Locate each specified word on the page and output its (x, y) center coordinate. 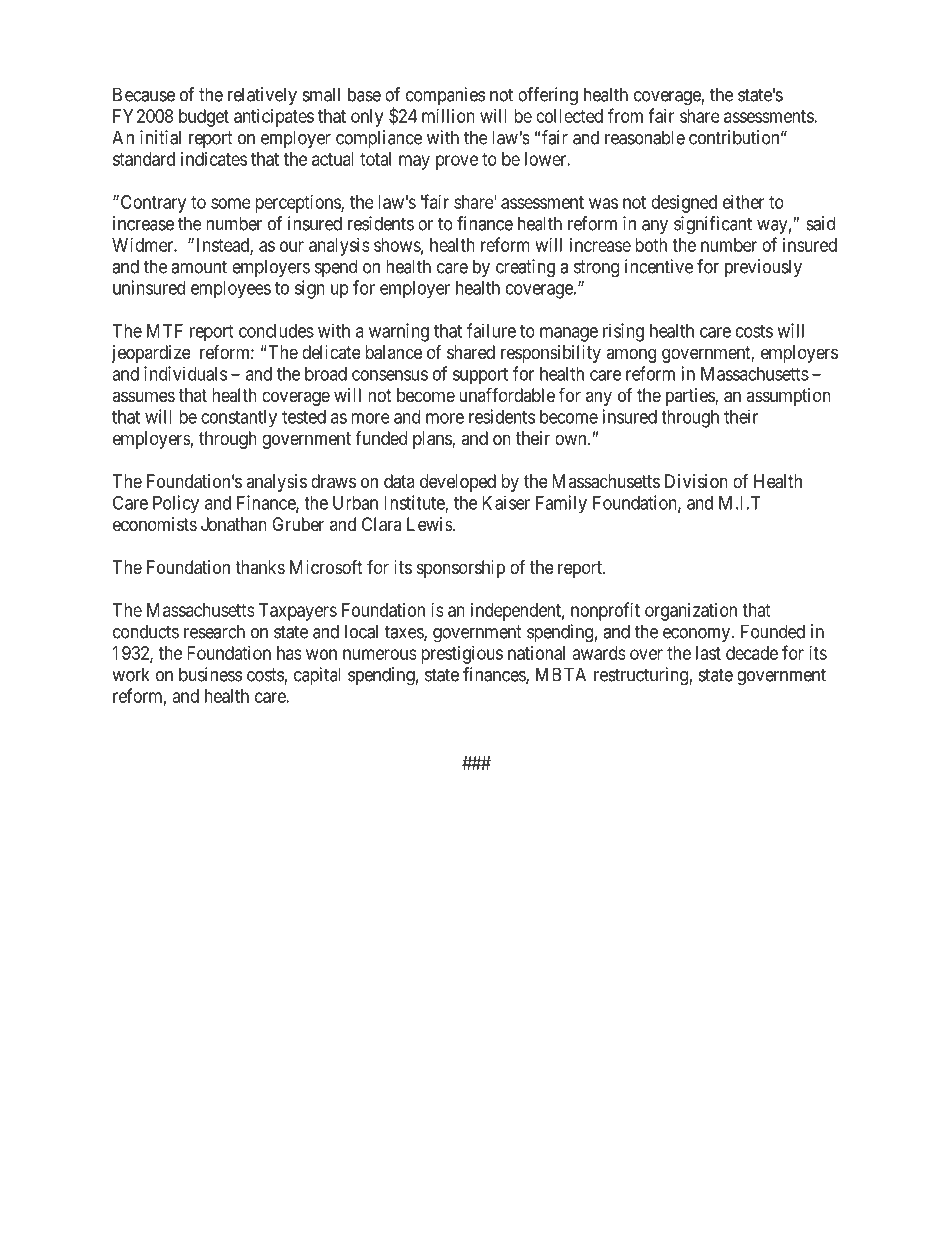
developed (458, 483)
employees (231, 290)
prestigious (462, 655)
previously (763, 268)
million (448, 116)
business (210, 674)
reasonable (645, 137)
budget (204, 118)
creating (525, 268)
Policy (176, 504)
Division (696, 481)
